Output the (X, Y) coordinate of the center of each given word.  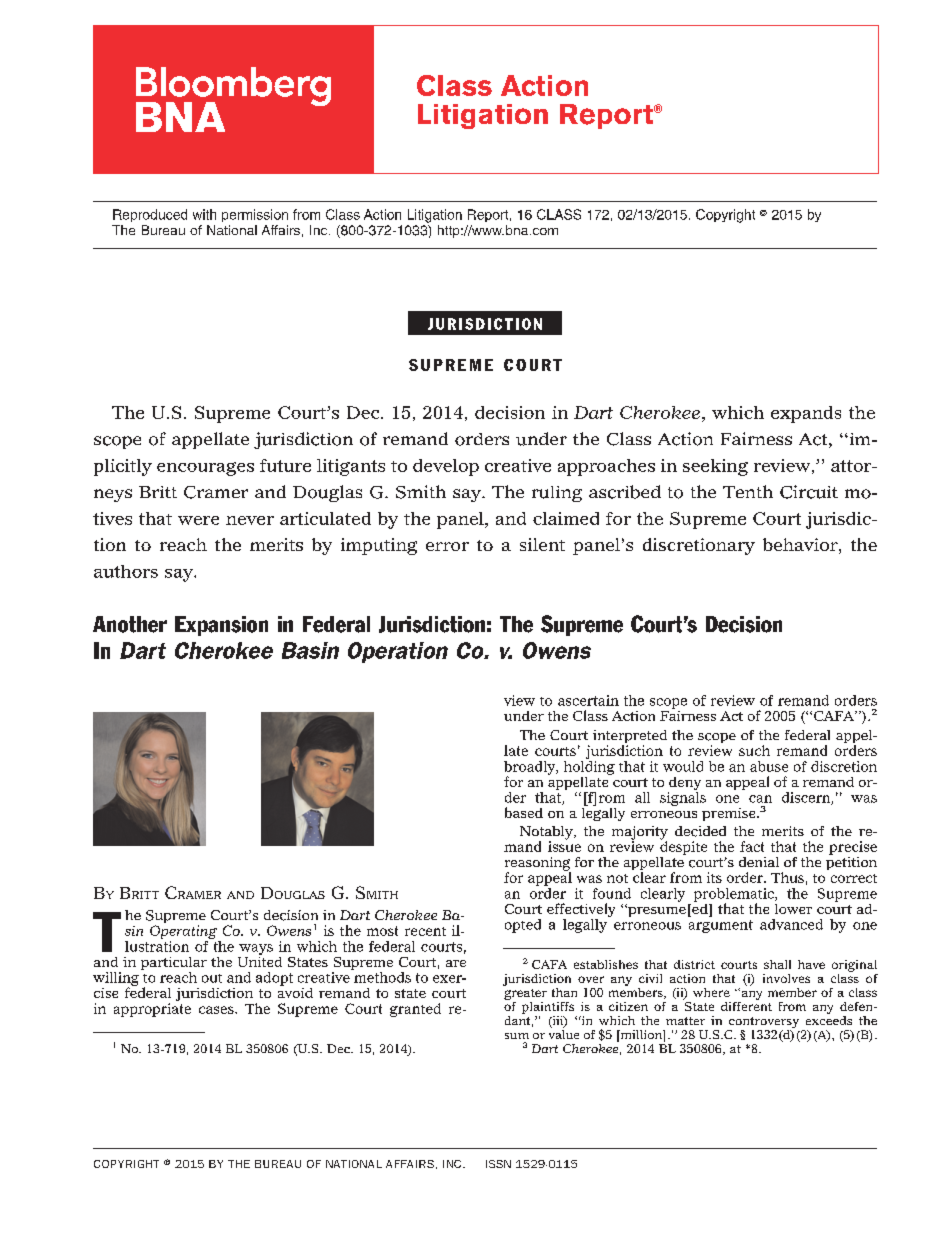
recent (425, 931)
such (754, 750)
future (285, 465)
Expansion (221, 626)
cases (217, 1010)
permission (255, 215)
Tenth (748, 491)
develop (446, 467)
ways (256, 949)
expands (806, 414)
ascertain (588, 700)
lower (793, 909)
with (204, 214)
